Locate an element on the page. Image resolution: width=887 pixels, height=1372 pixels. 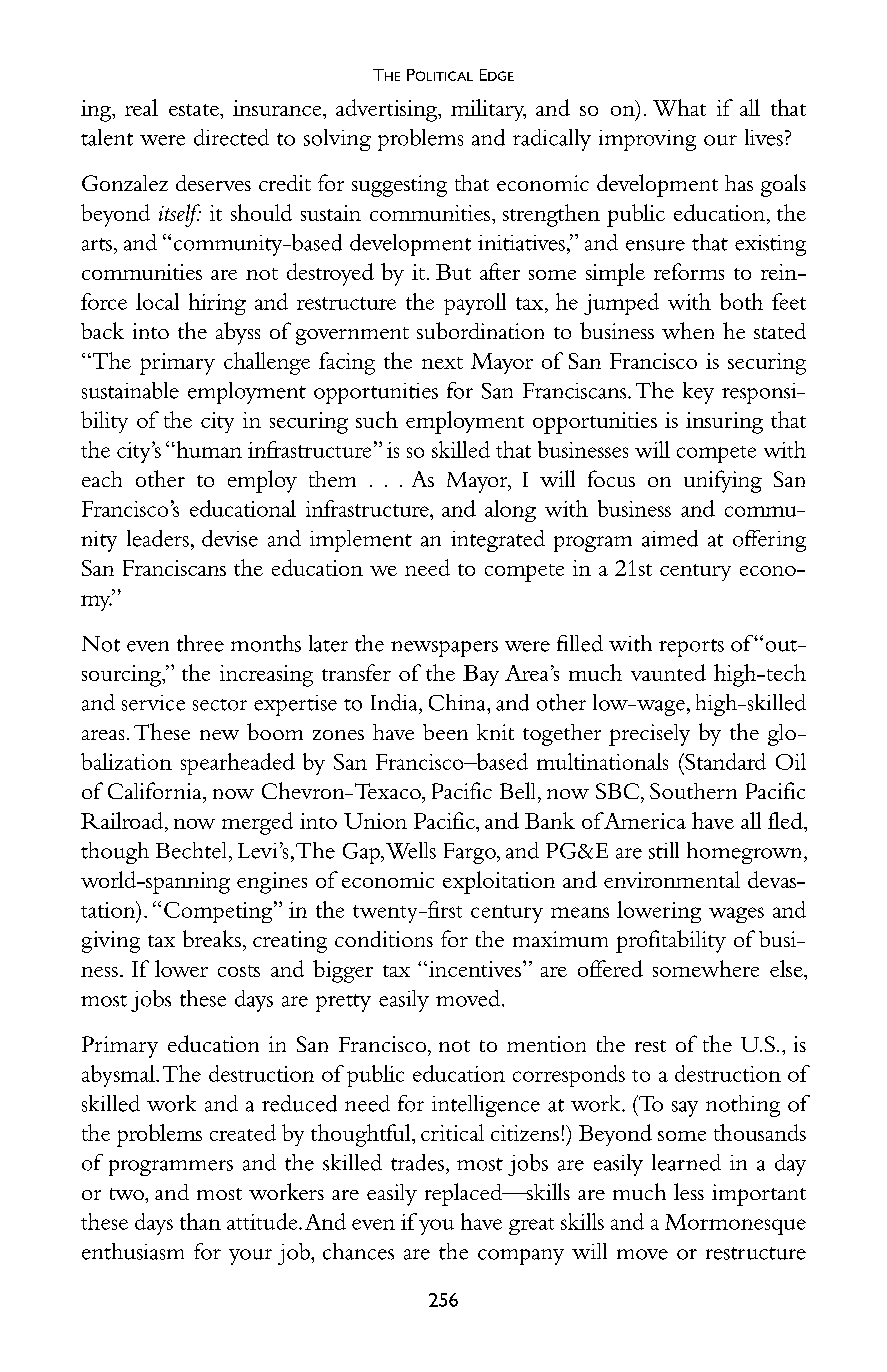
service is located at coordinates (153, 703).
